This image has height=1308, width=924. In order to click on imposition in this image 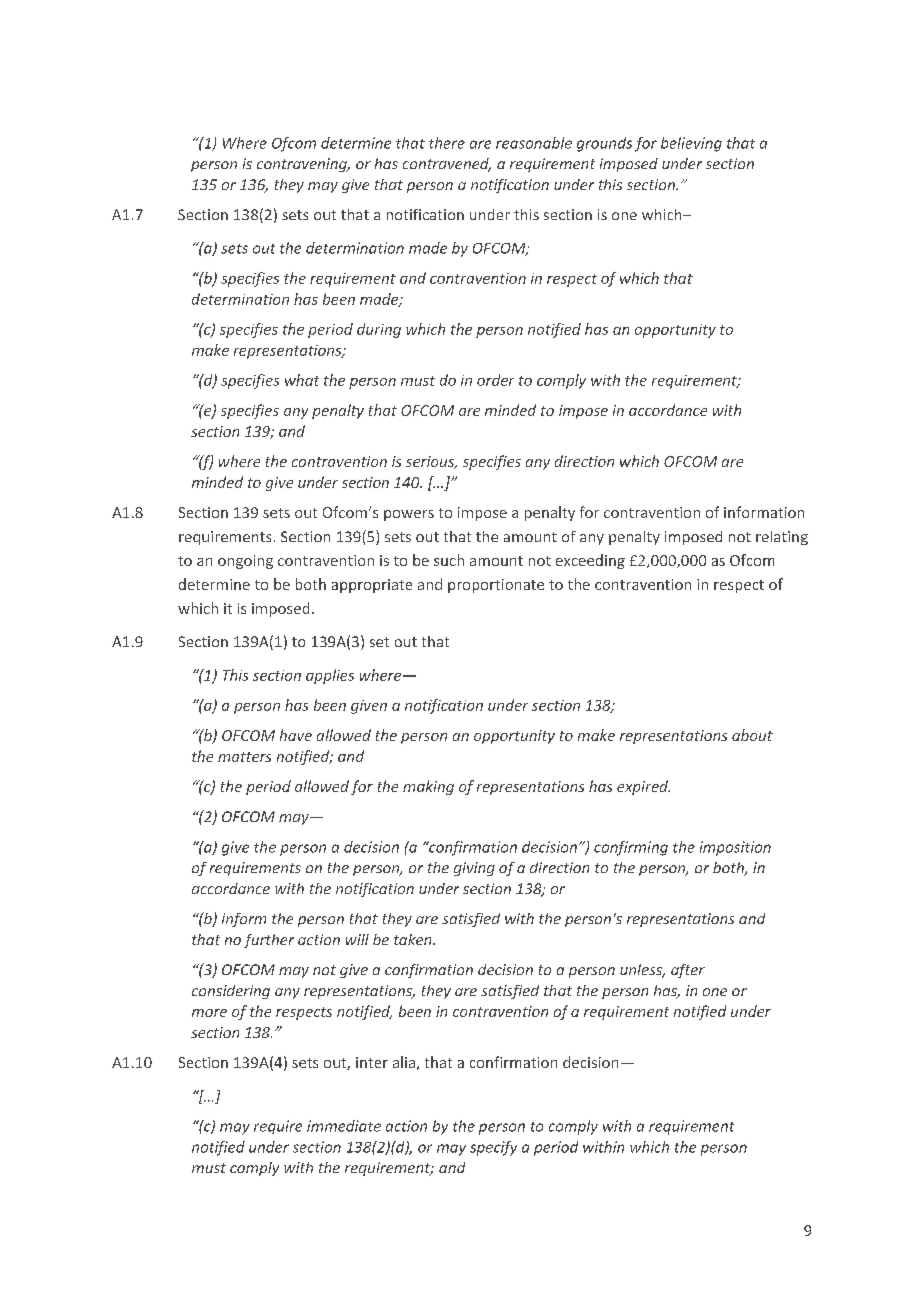, I will do `click(735, 848)`.
